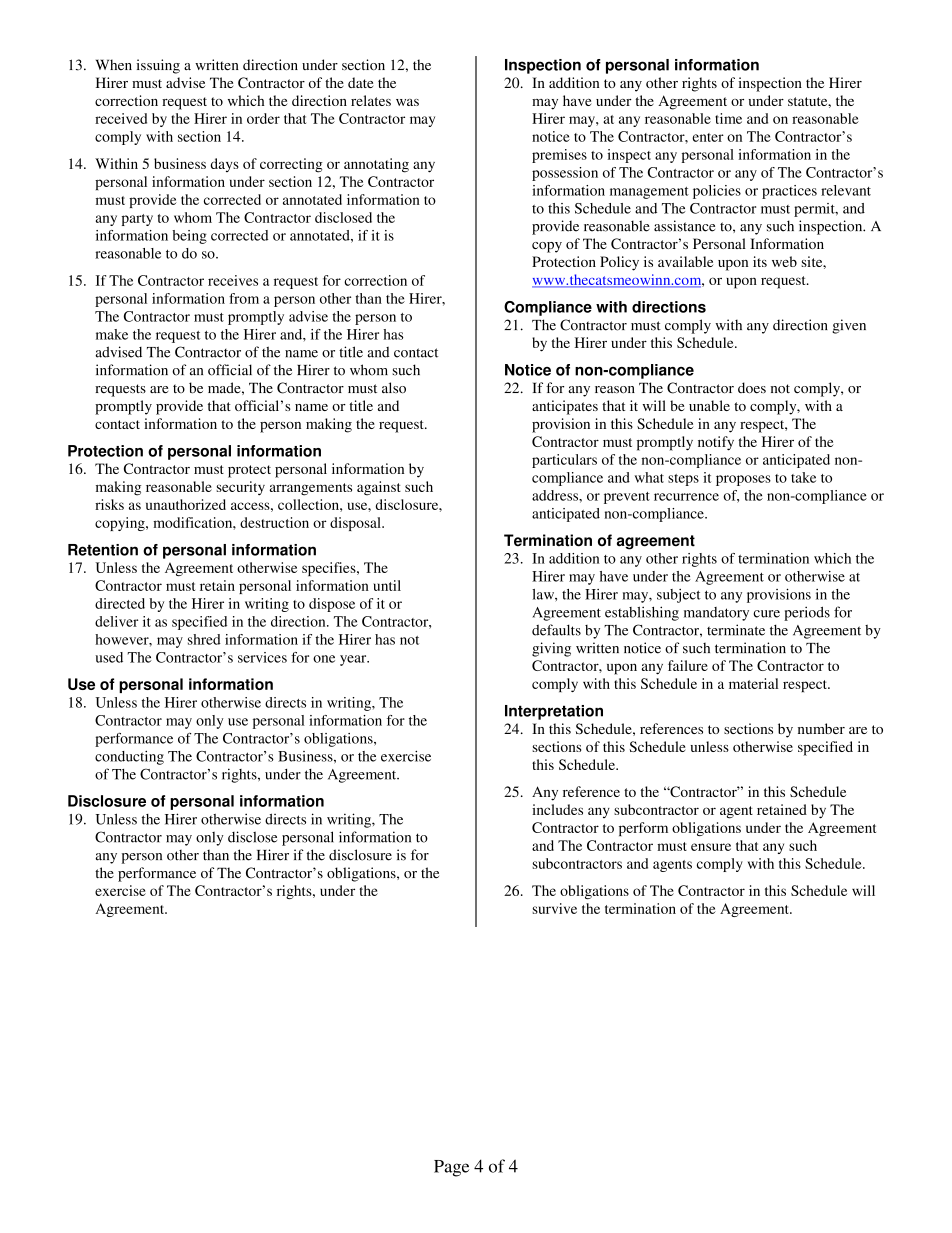  Describe the element at coordinates (407, 102) in the screenshot. I see `was` at that location.
